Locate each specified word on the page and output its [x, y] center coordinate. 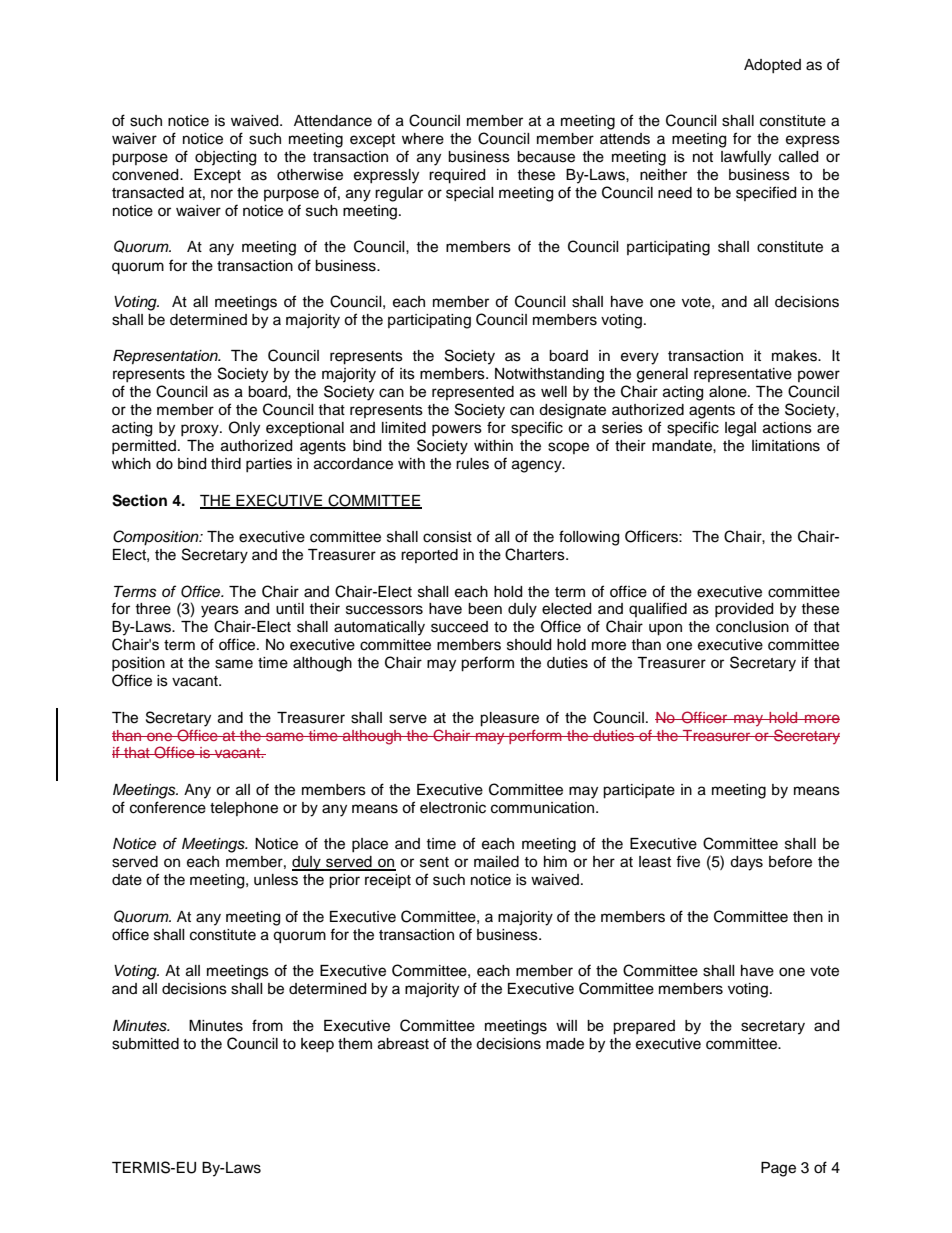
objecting [225, 158]
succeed [459, 627]
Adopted [772, 66]
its [407, 374]
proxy [201, 430]
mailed [496, 862]
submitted [145, 1044]
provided [744, 610]
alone [729, 392]
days [746, 863]
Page [778, 1169]
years [220, 611]
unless [276, 880]
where [423, 139]
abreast [403, 1044]
